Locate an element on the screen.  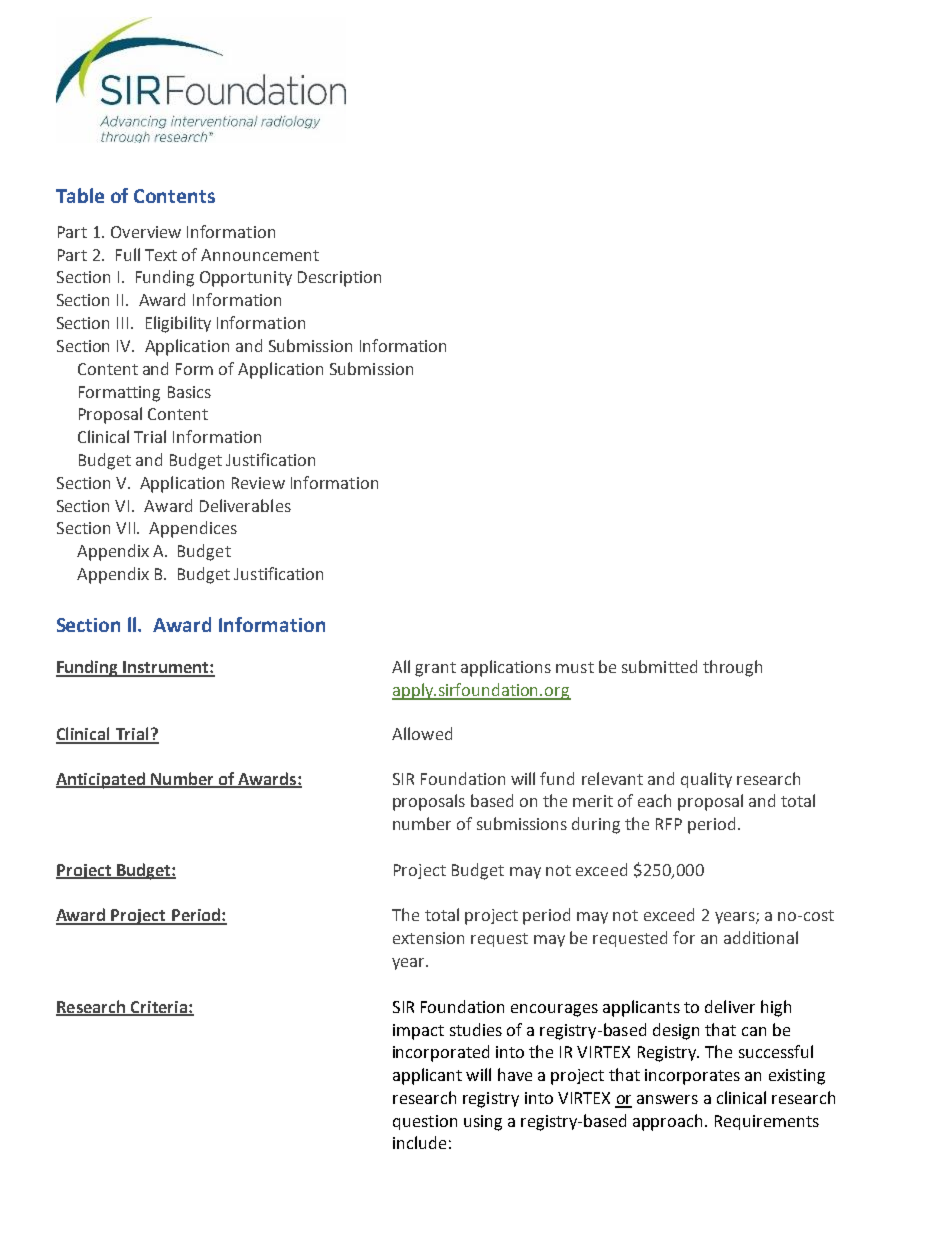
Overview is located at coordinates (146, 232).
